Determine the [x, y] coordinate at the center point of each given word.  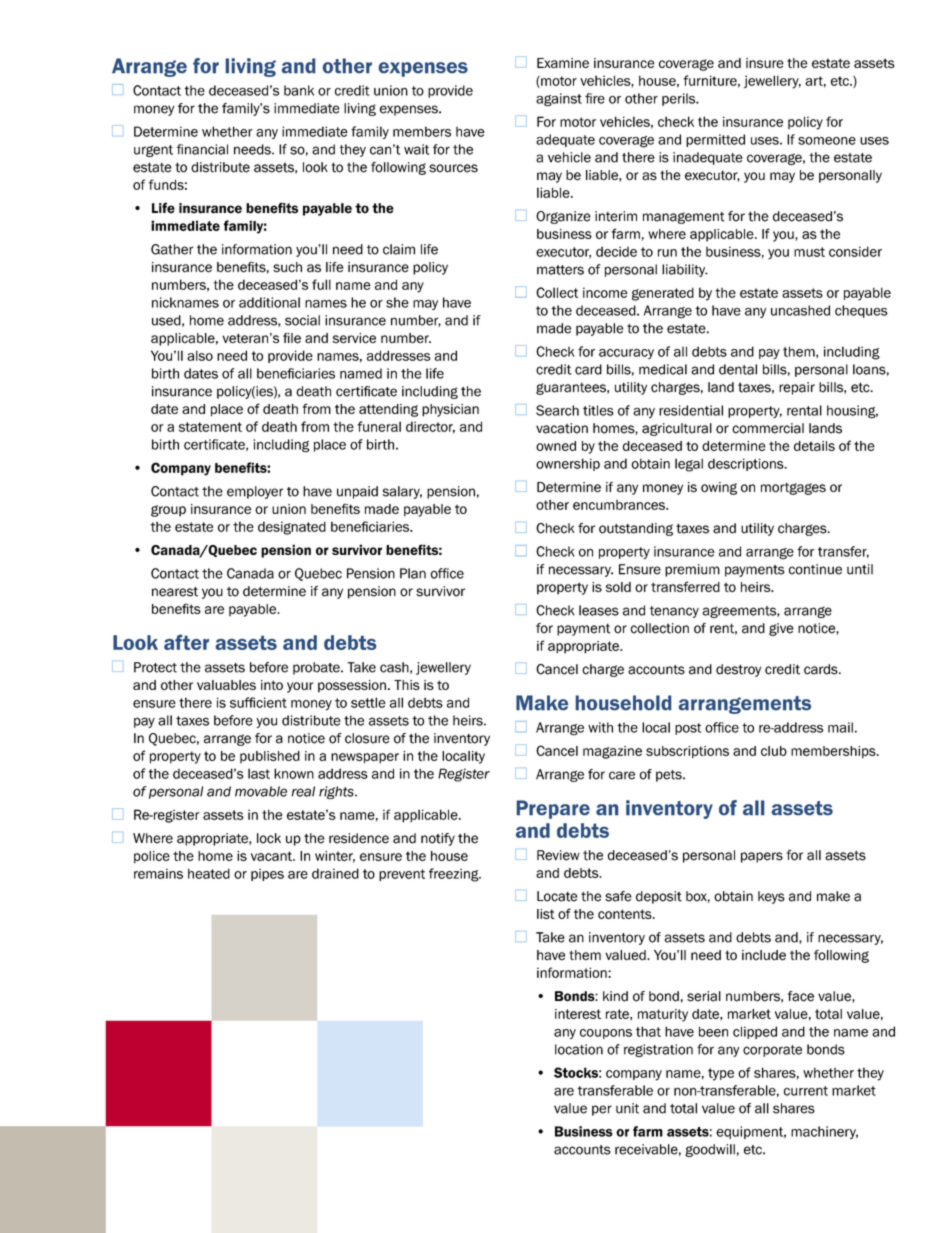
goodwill [710, 1150]
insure [765, 63]
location [579, 1049]
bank [299, 90]
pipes [267, 874]
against [559, 100]
